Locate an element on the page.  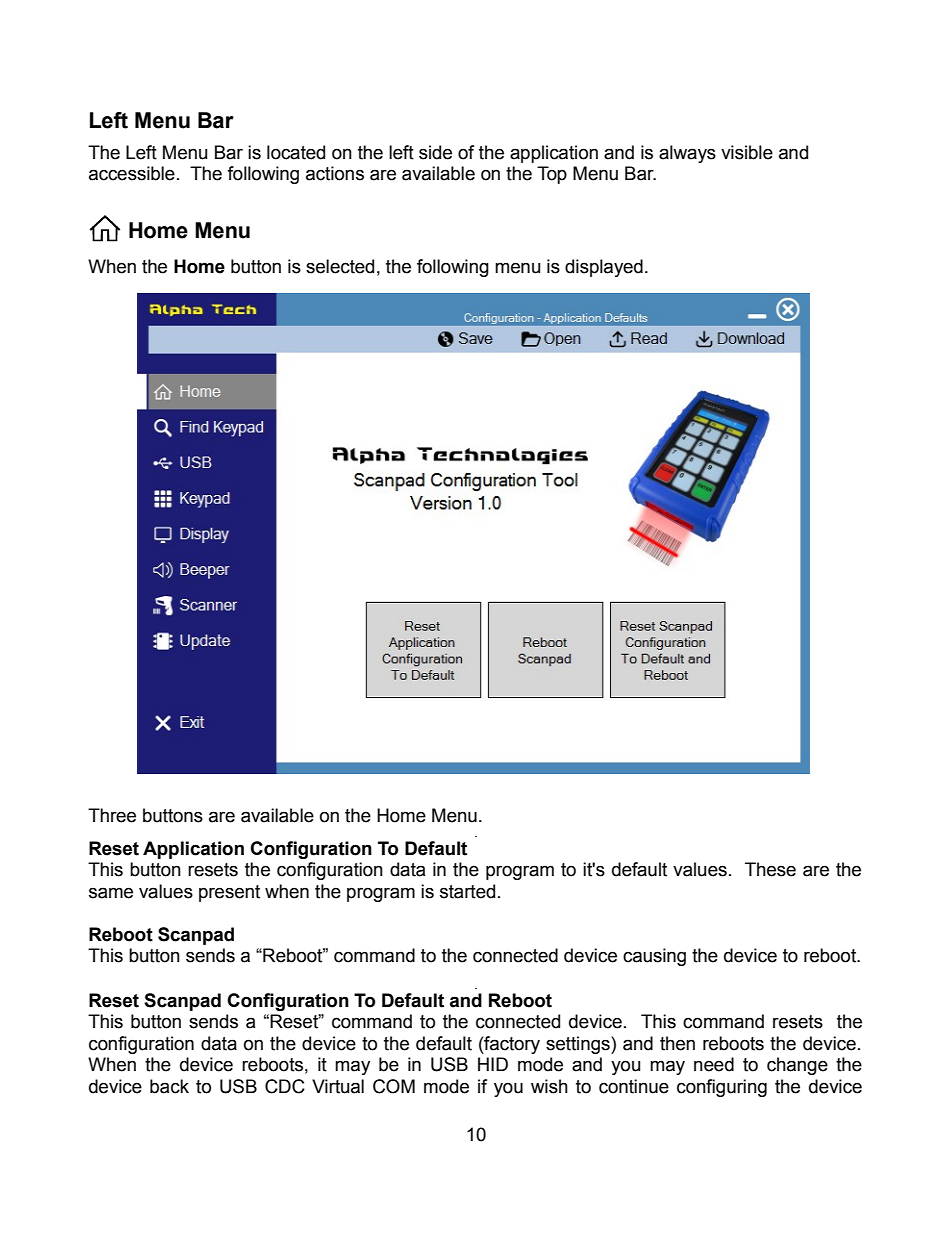
Three is located at coordinates (112, 815).
